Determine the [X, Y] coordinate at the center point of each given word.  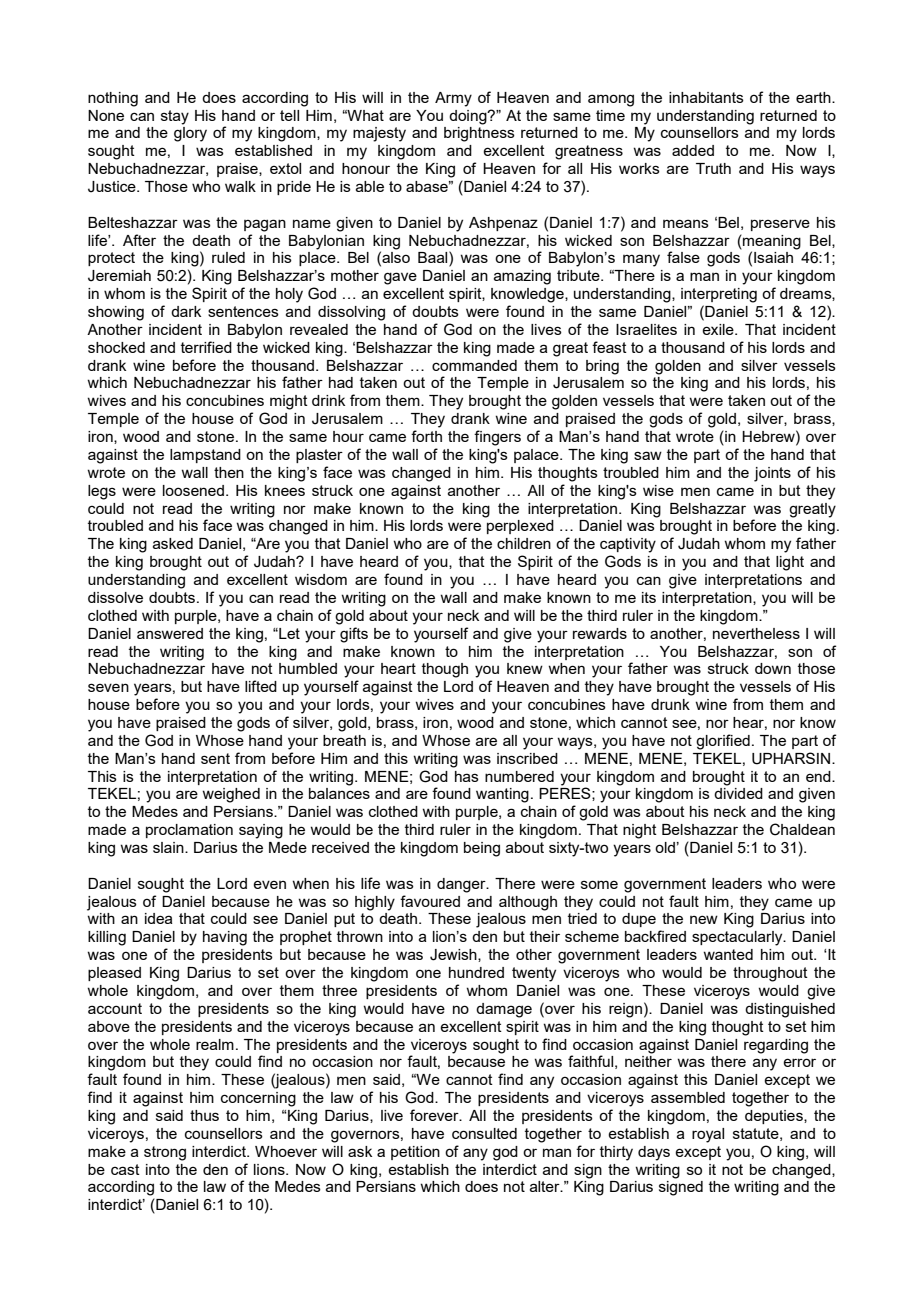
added [693, 150]
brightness [479, 134]
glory [190, 134]
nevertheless [756, 633]
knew [525, 668]
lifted [261, 686]
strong [165, 1153]
